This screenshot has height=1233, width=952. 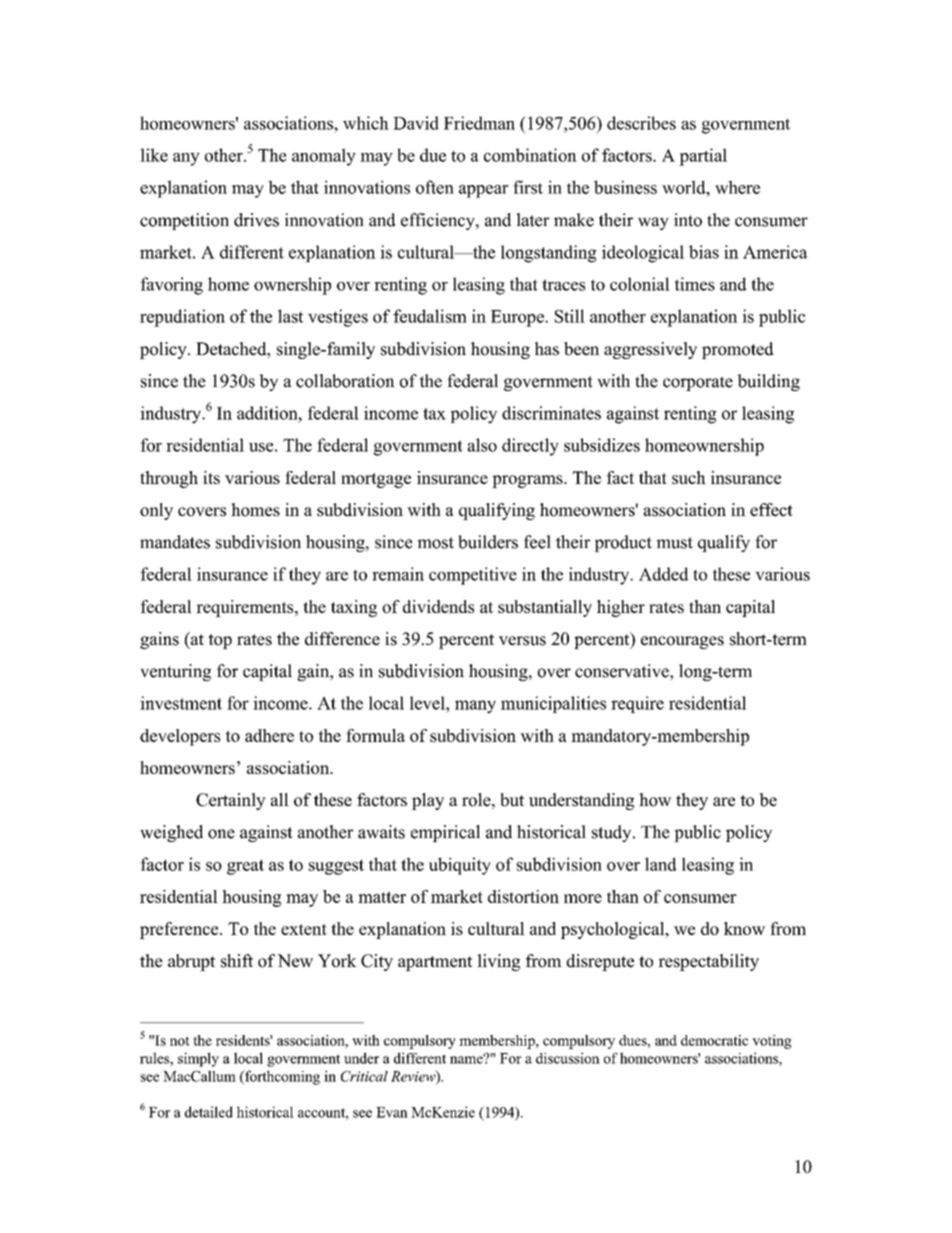 I want to click on like, so click(x=154, y=155).
